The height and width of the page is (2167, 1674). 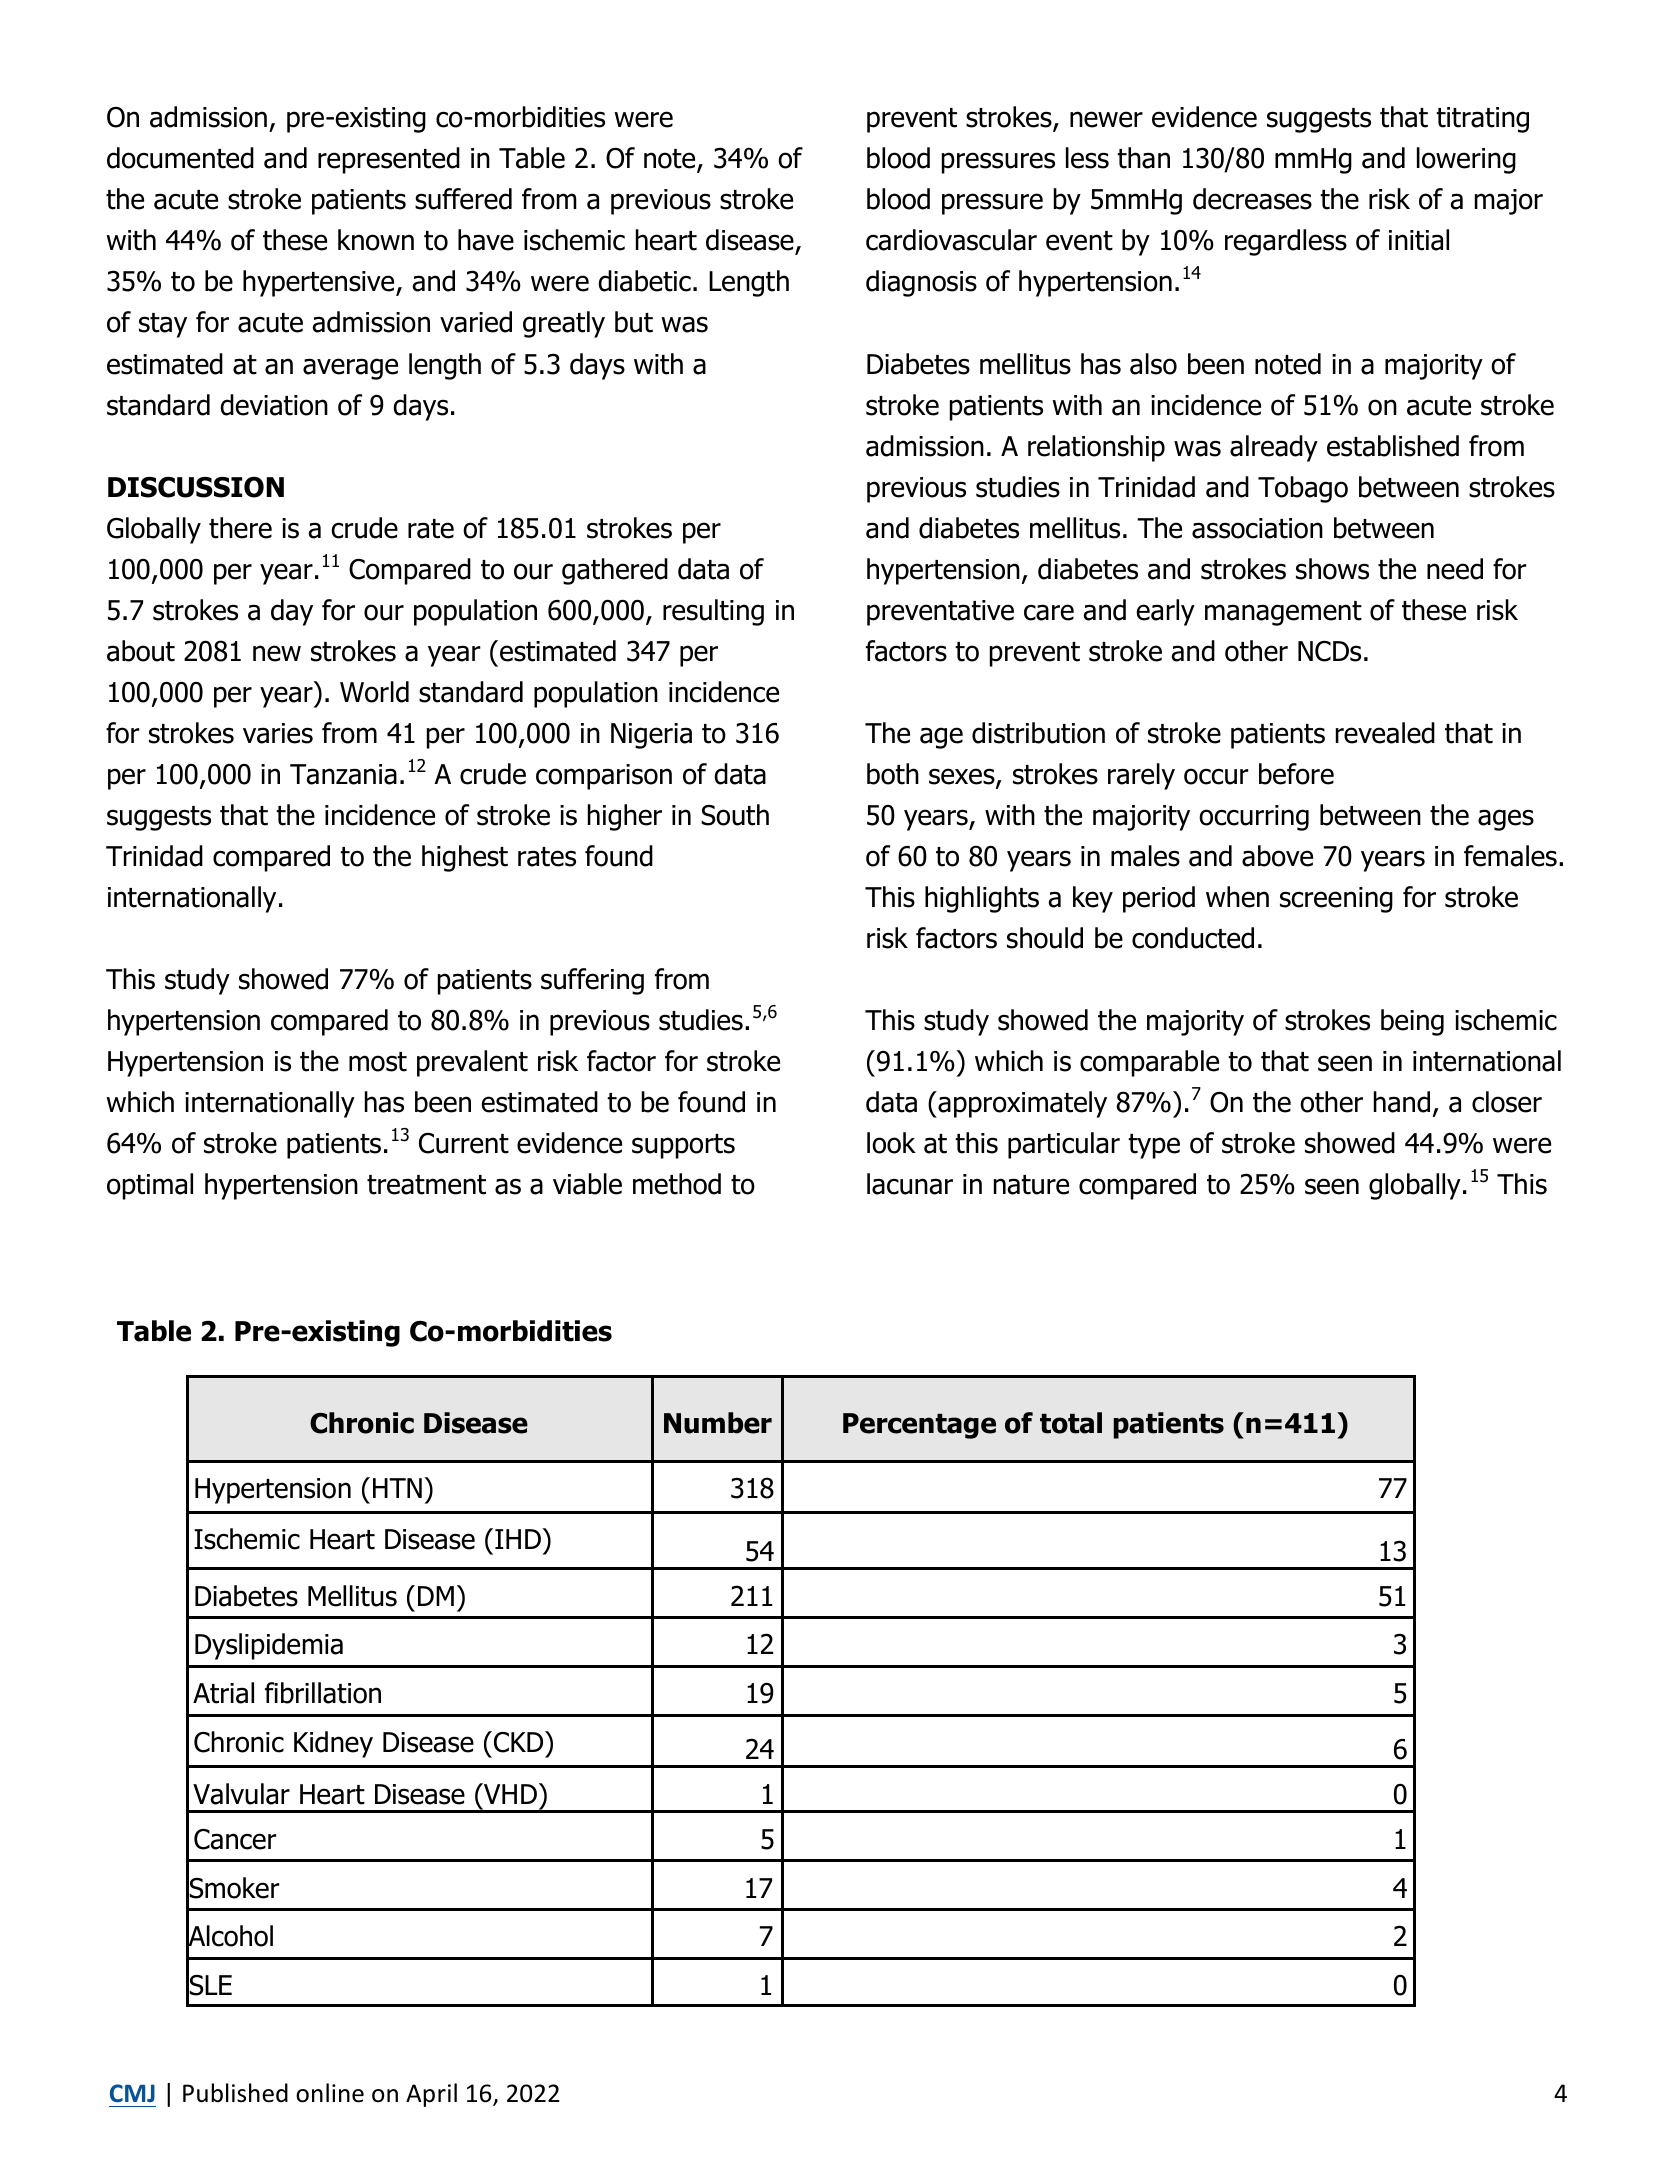 I want to click on most, so click(x=378, y=1062).
